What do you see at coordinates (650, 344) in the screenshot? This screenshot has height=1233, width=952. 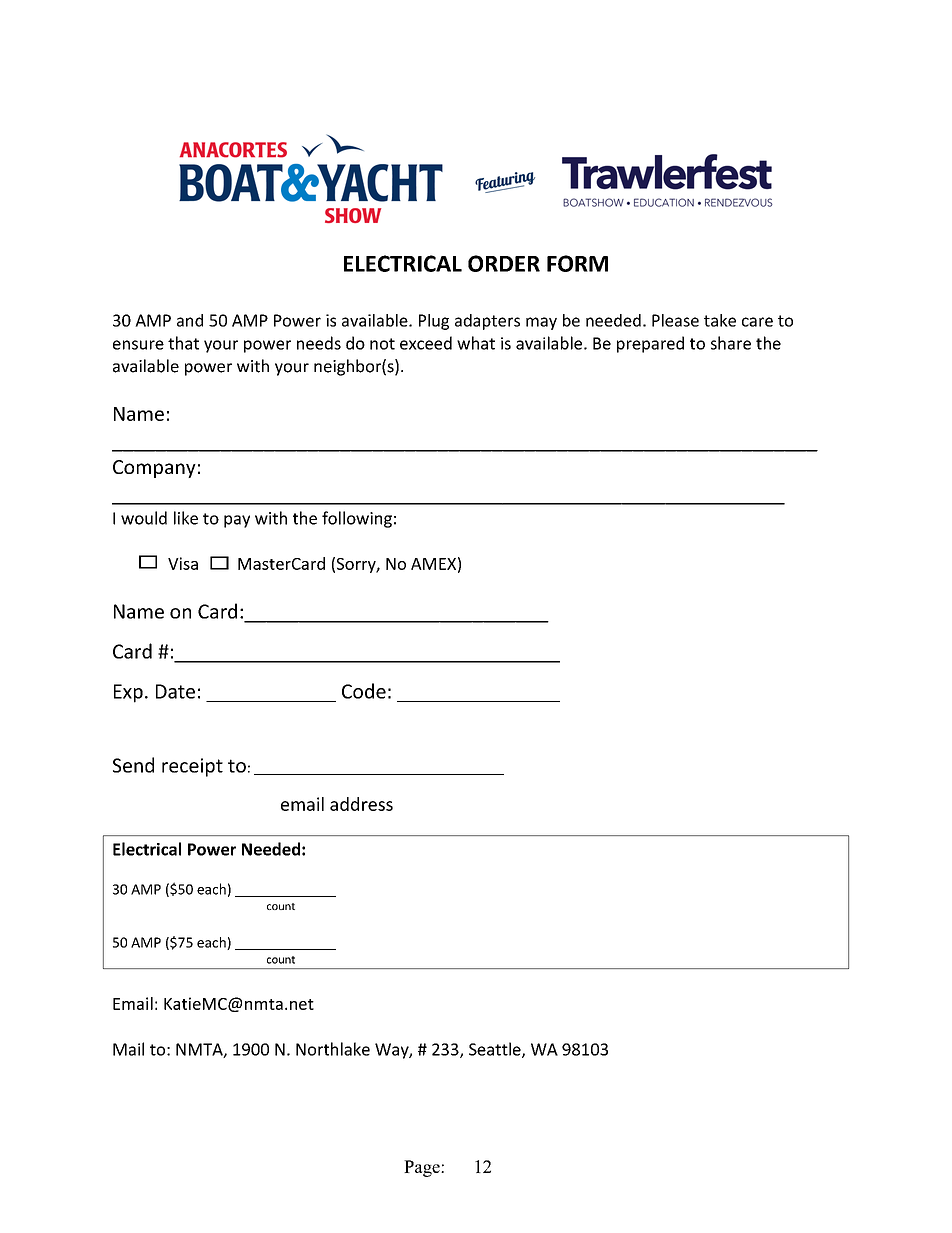 I see `prepared` at bounding box center [650, 344].
